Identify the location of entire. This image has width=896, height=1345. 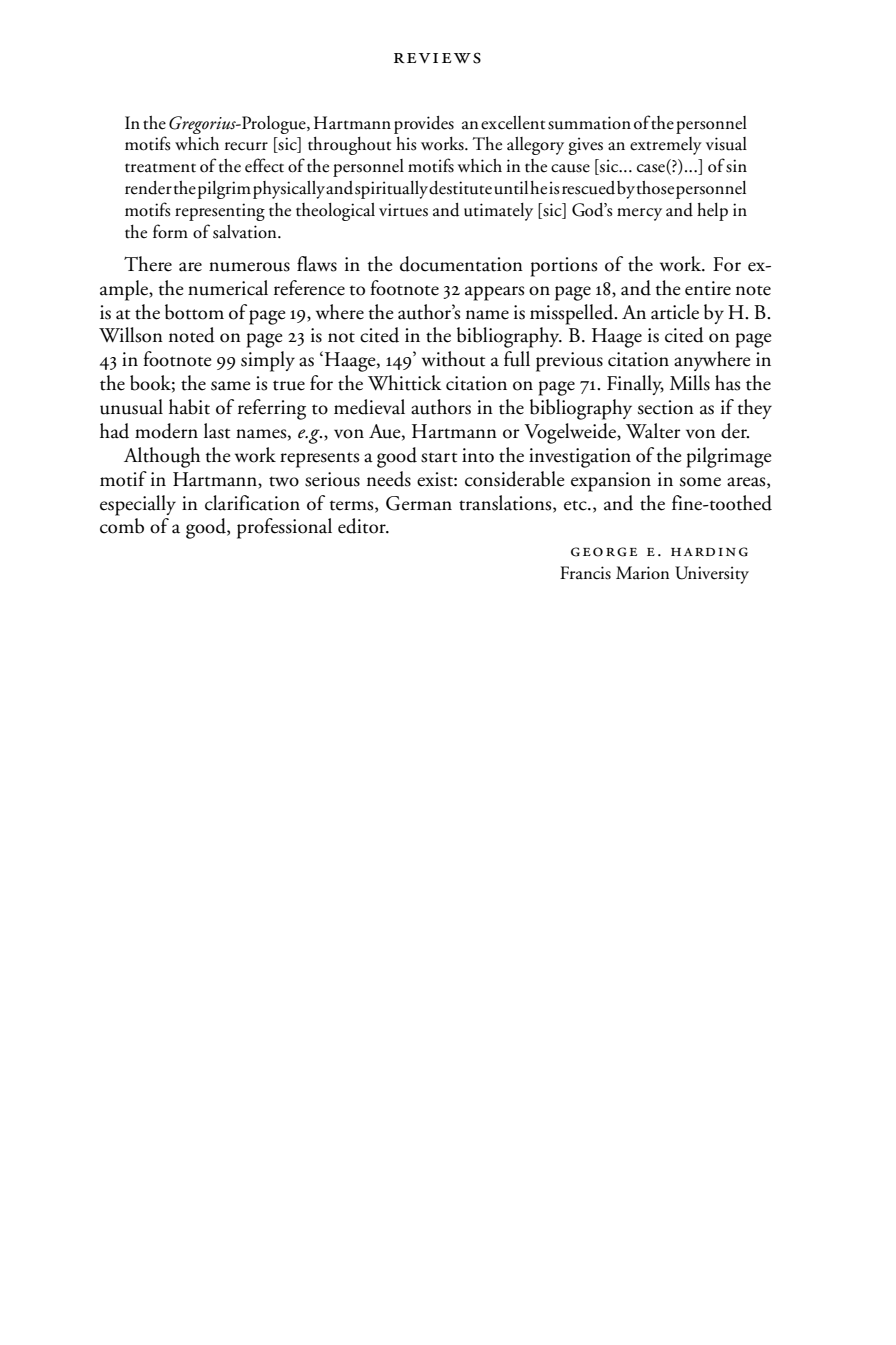
(708, 288).
